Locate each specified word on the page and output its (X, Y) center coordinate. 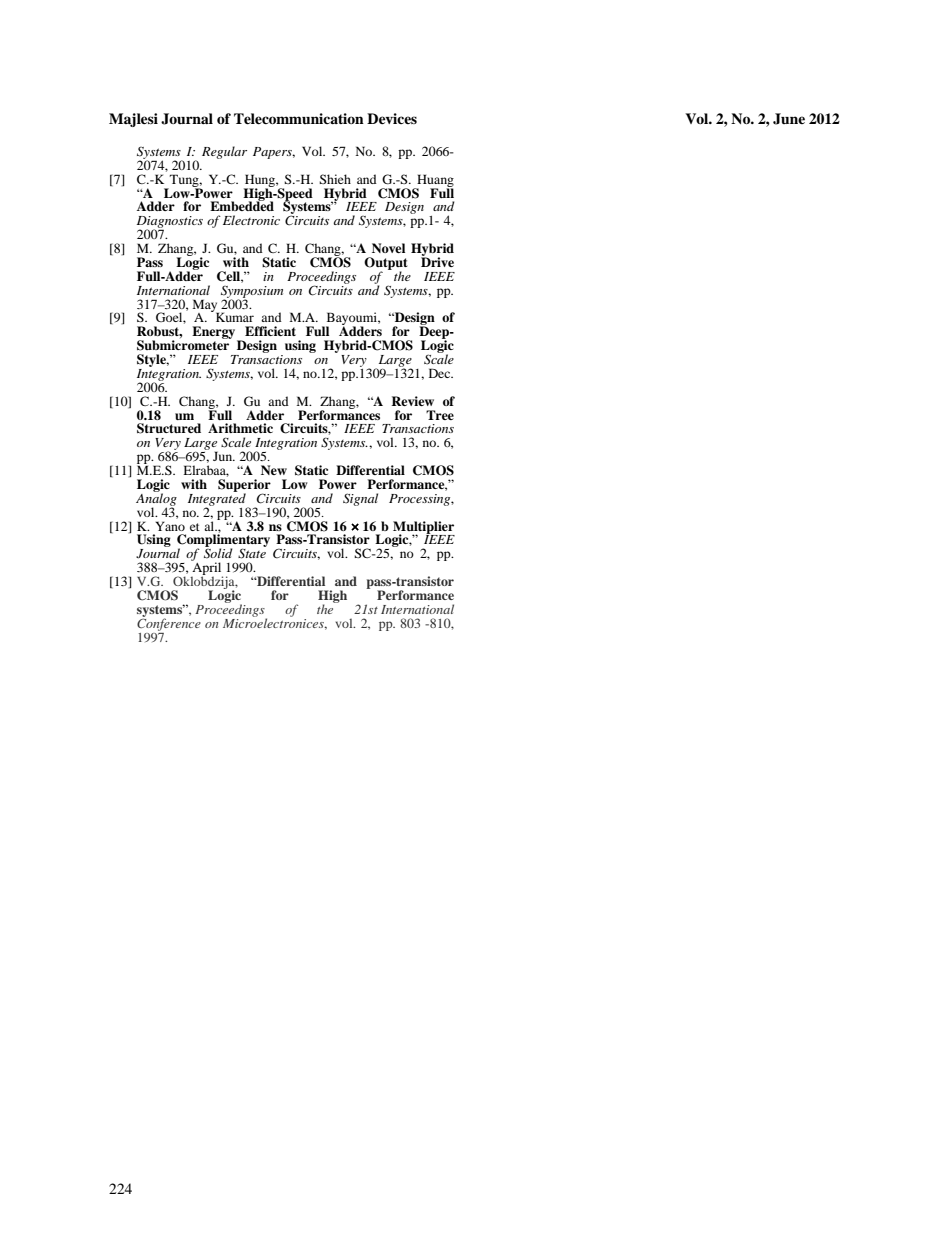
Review (412, 401)
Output (385, 264)
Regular (224, 152)
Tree (440, 415)
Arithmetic (240, 428)
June (789, 119)
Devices (392, 118)
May (206, 306)
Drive (437, 261)
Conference (169, 623)
